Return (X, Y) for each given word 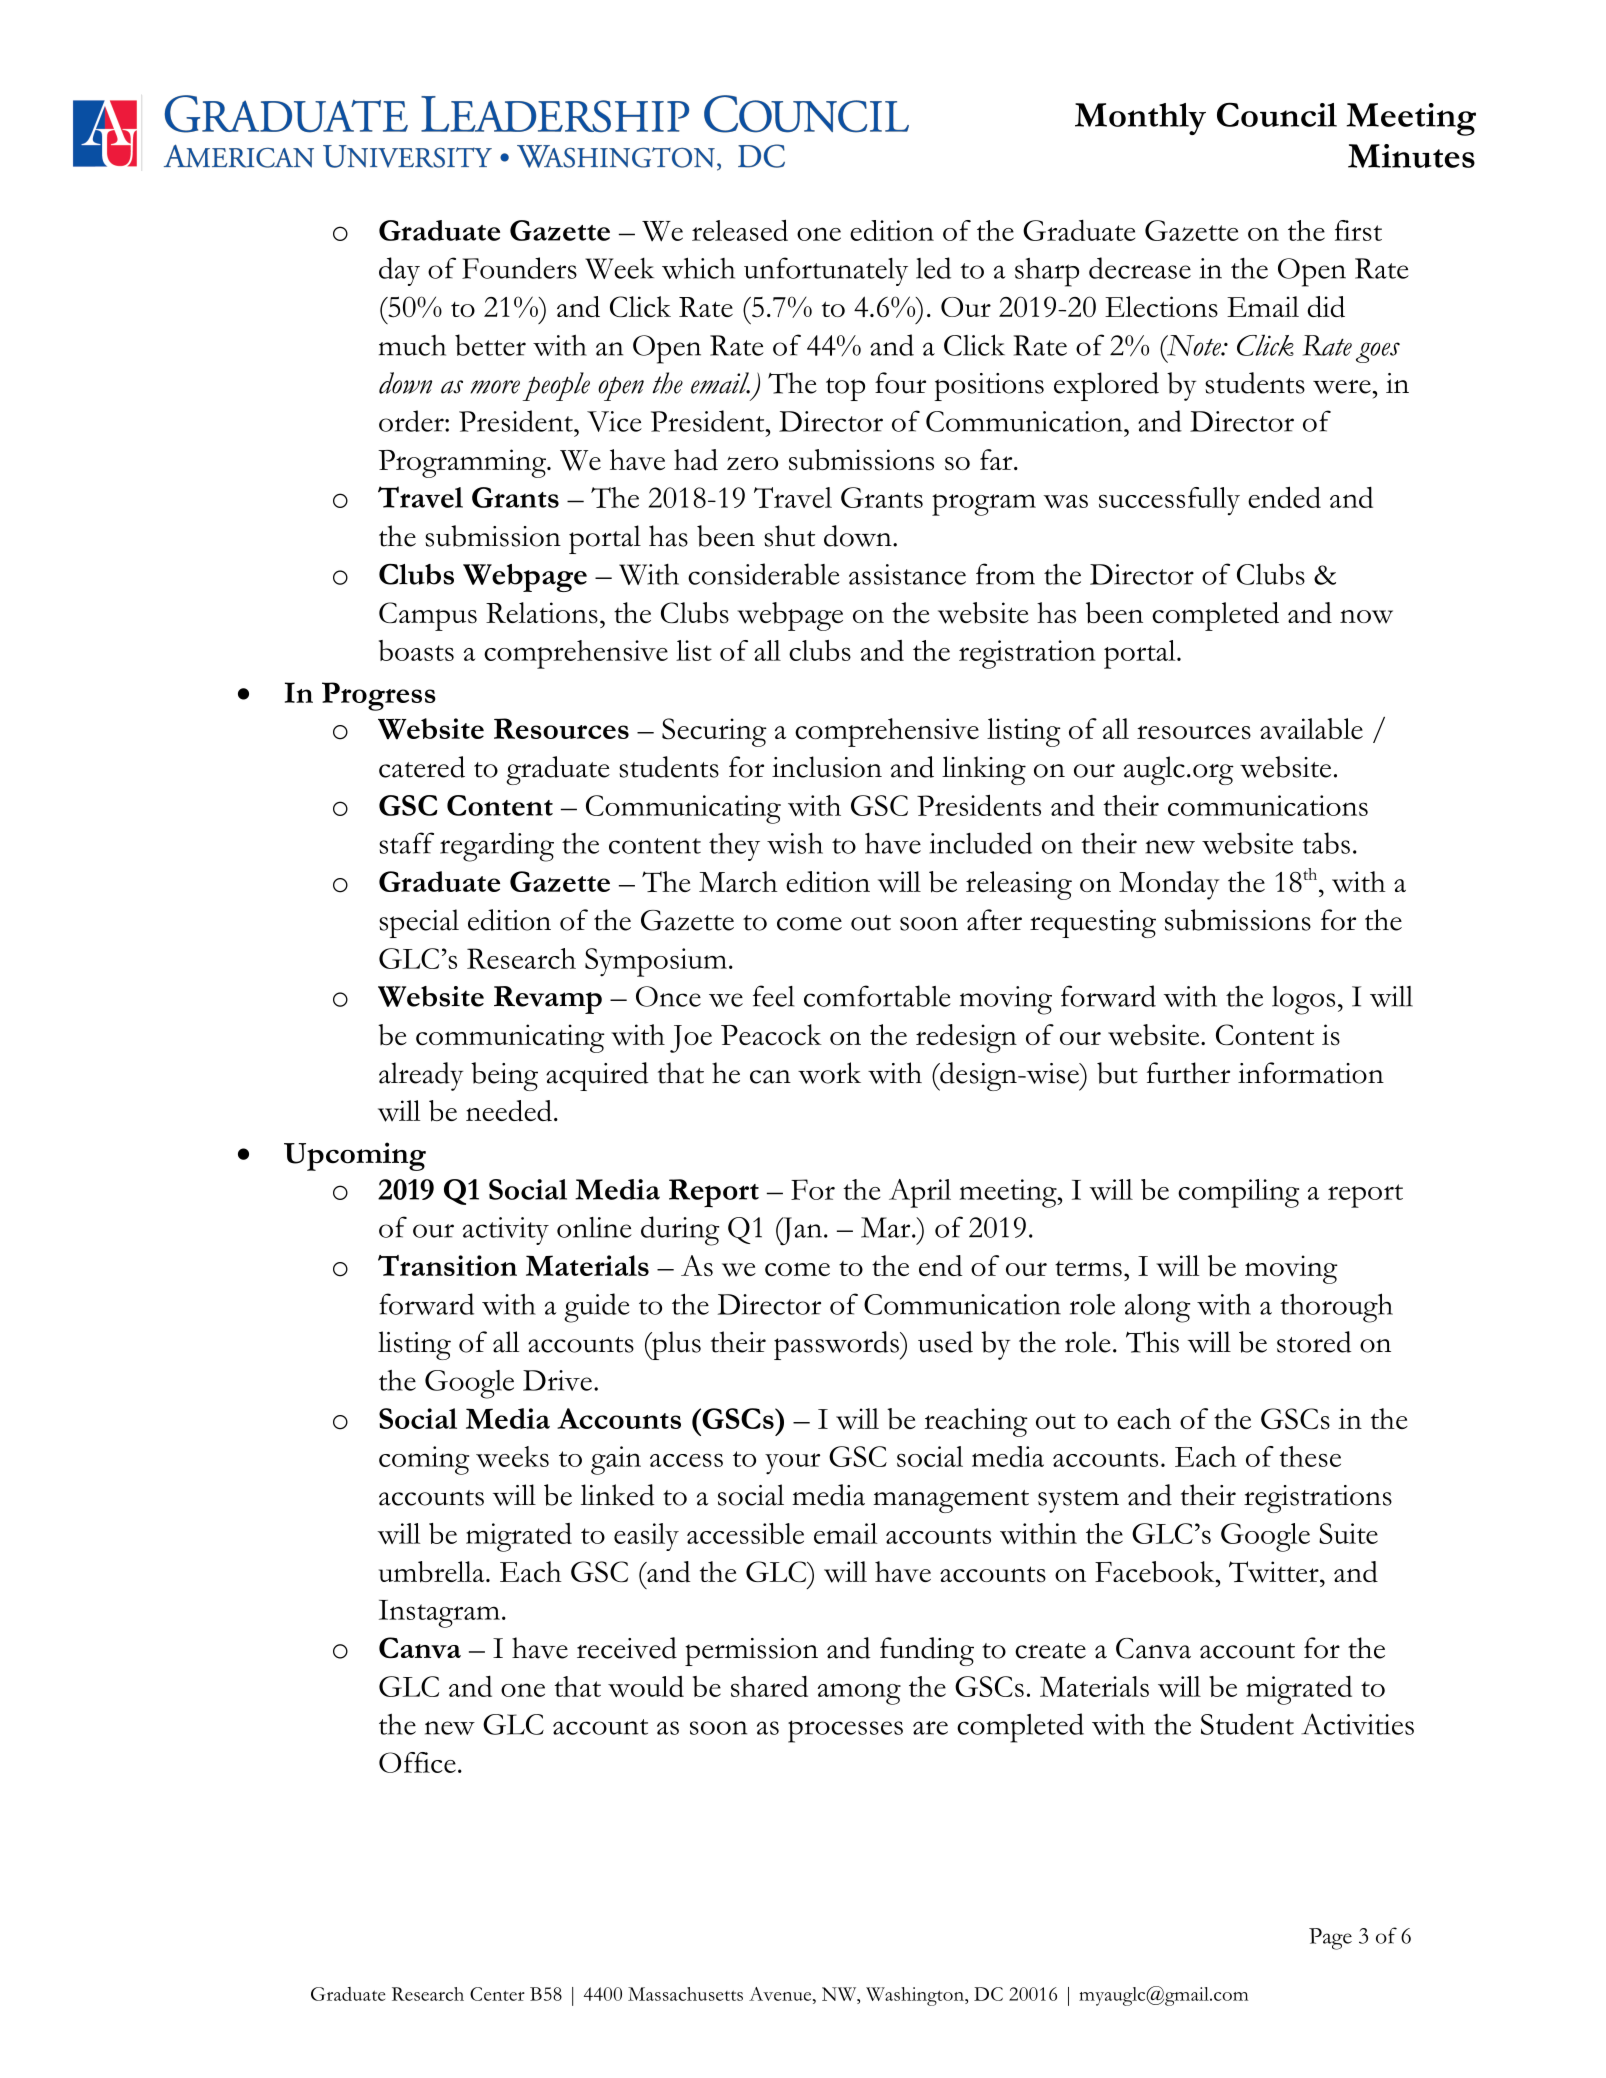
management (951, 1501)
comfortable (877, 996)
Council (1277, 114)
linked (618, 1495)
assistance (907, 574)
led (933, 268)
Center (497, 1994)
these (1310, 1456)
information (1311, 1073)
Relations (542, 612)
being (504, 1076)
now (1366, 617)
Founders (519, 268)
